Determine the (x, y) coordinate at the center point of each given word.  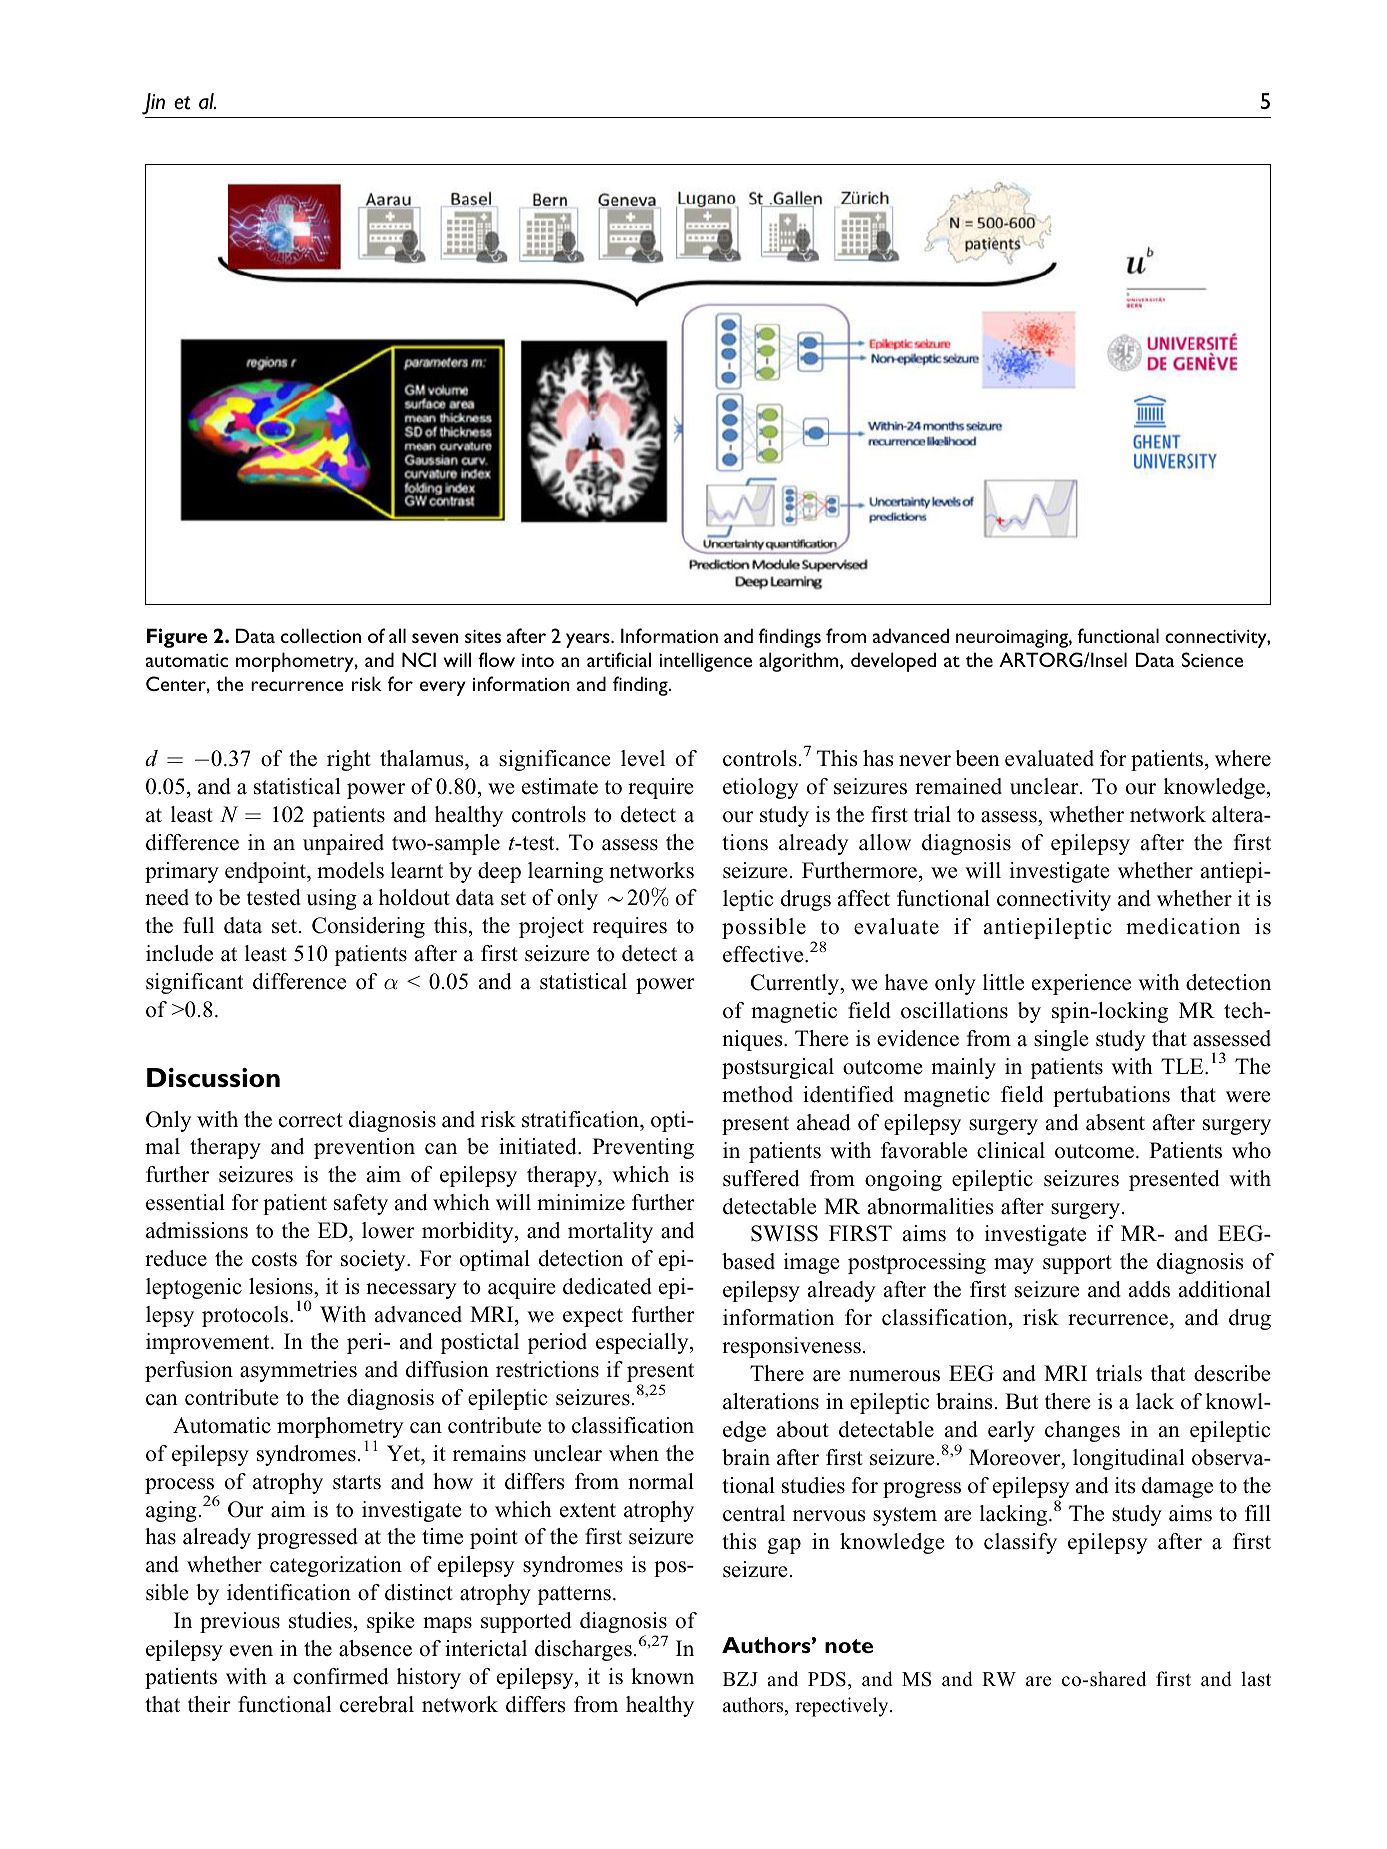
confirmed (340, 1676)
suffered (761, 1178)
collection (321, 635)
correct (311, 1120)
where (1243, 758)
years (589, 640)
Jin (153, 104)
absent (1115, 1122)
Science (1212, 659)
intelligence (706, 662)
